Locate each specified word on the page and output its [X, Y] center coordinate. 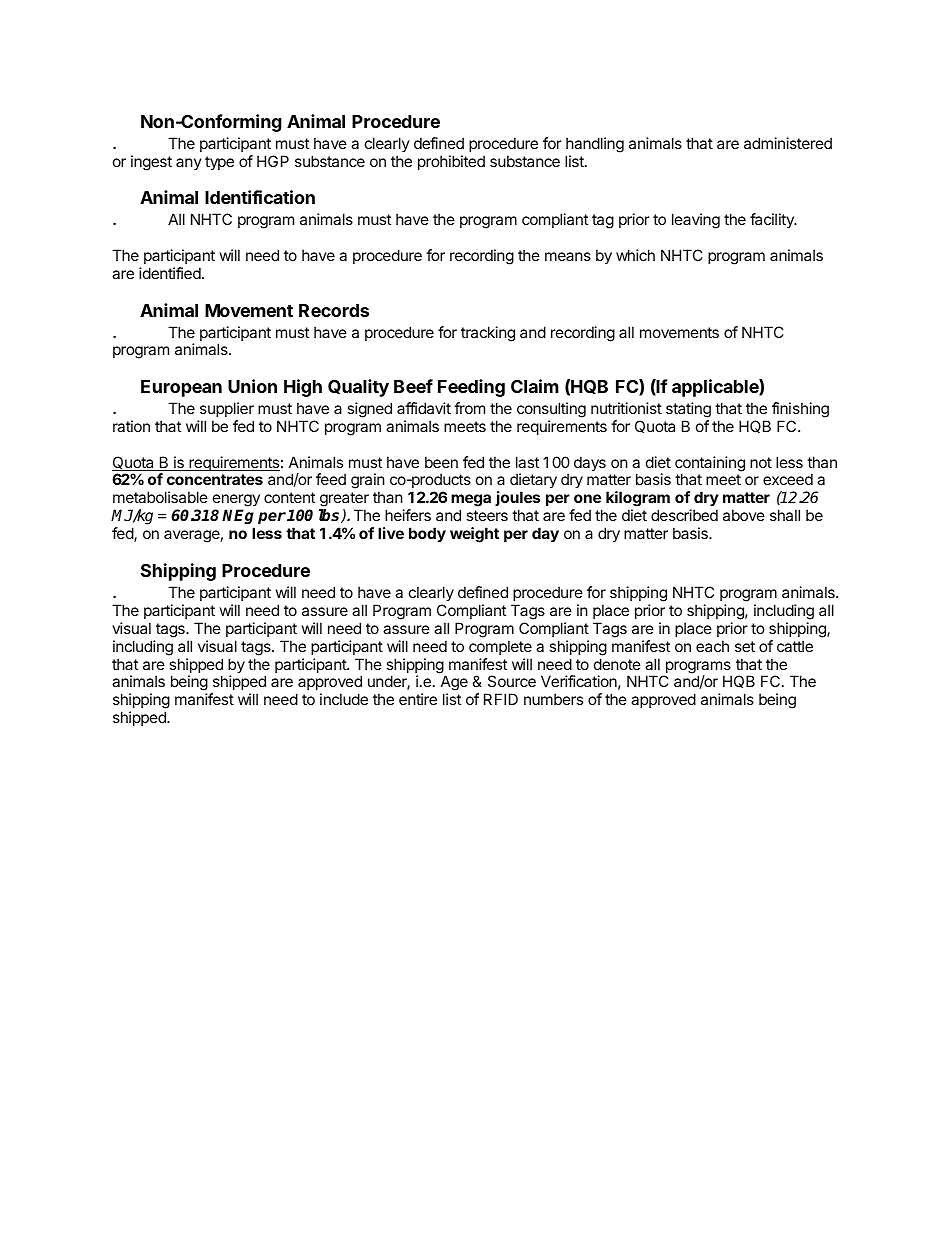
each [712, 646]
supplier [227, 409]
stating [688, 410]
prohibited [451, 162]
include [344, 699]
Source [512, 681]
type [219, 163]
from [469, 408]
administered [788, 143]
